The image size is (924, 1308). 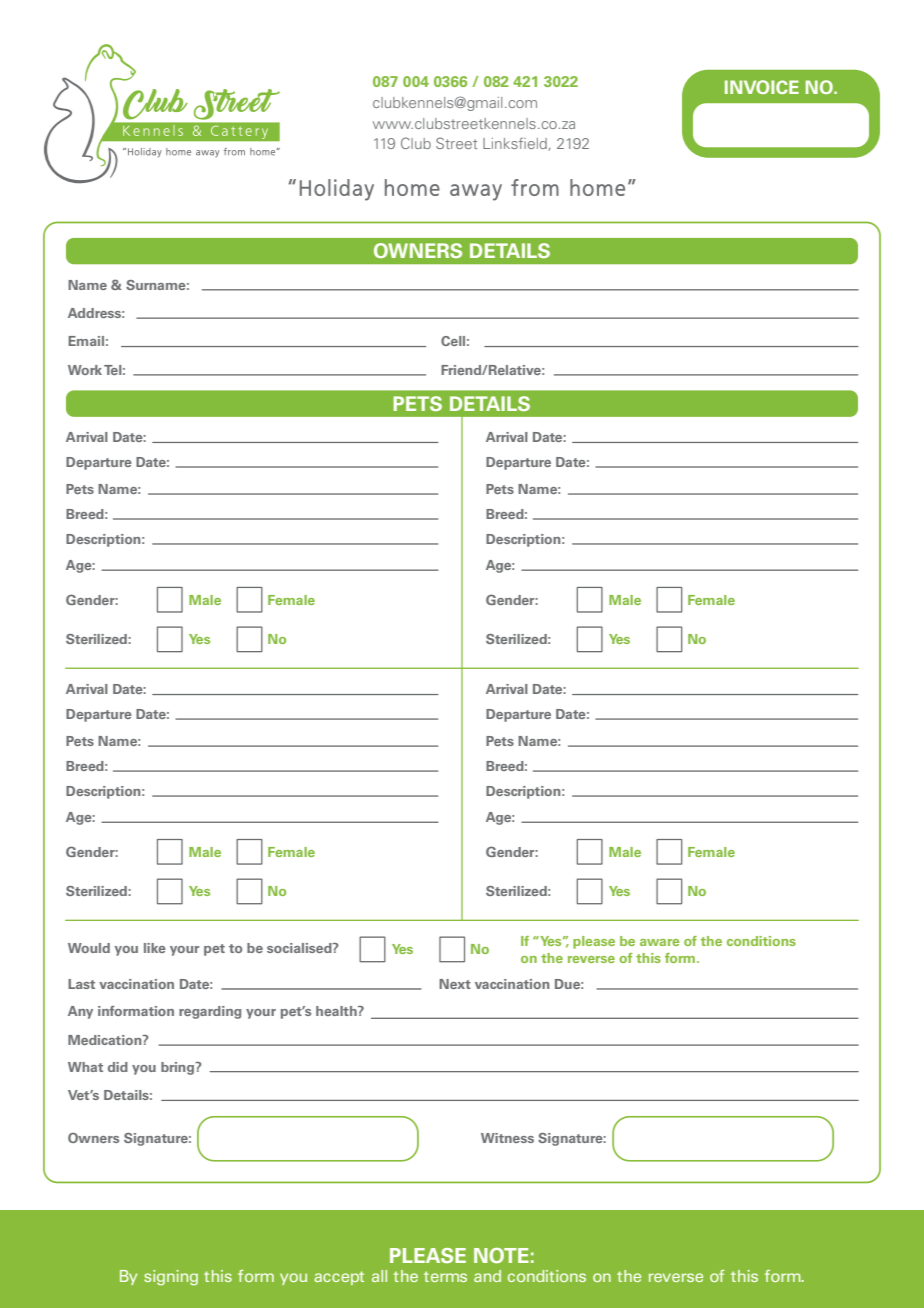 I want to click on health, so click(x=337, y=1011).
